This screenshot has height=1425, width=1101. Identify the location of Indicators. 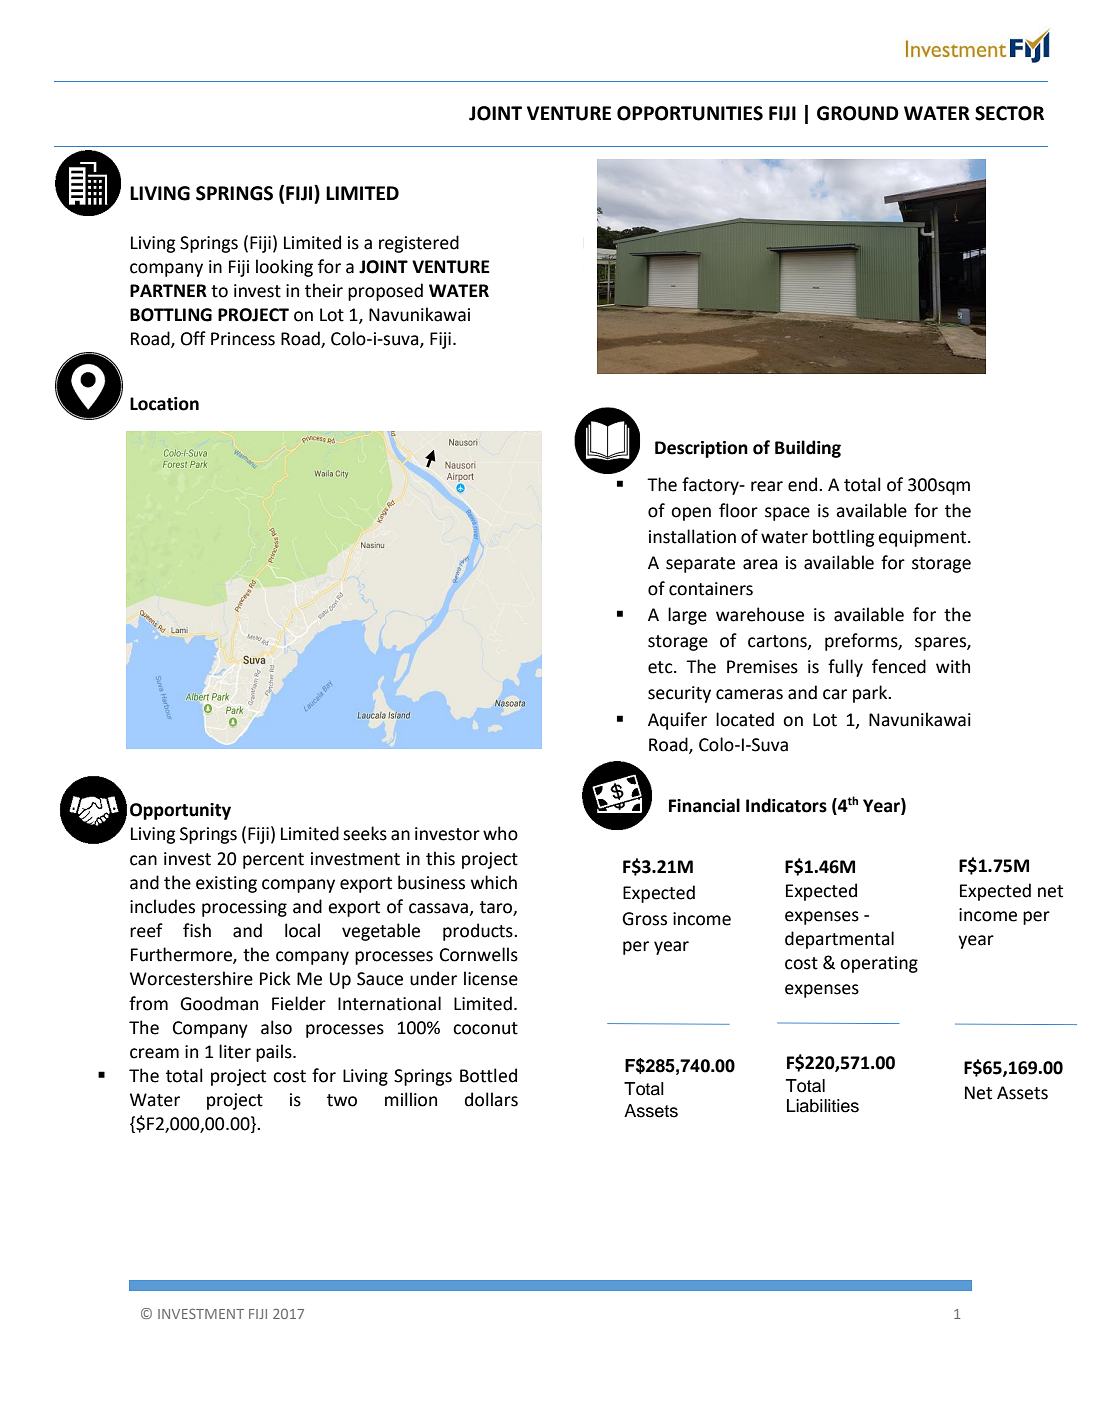
(786, 805).
